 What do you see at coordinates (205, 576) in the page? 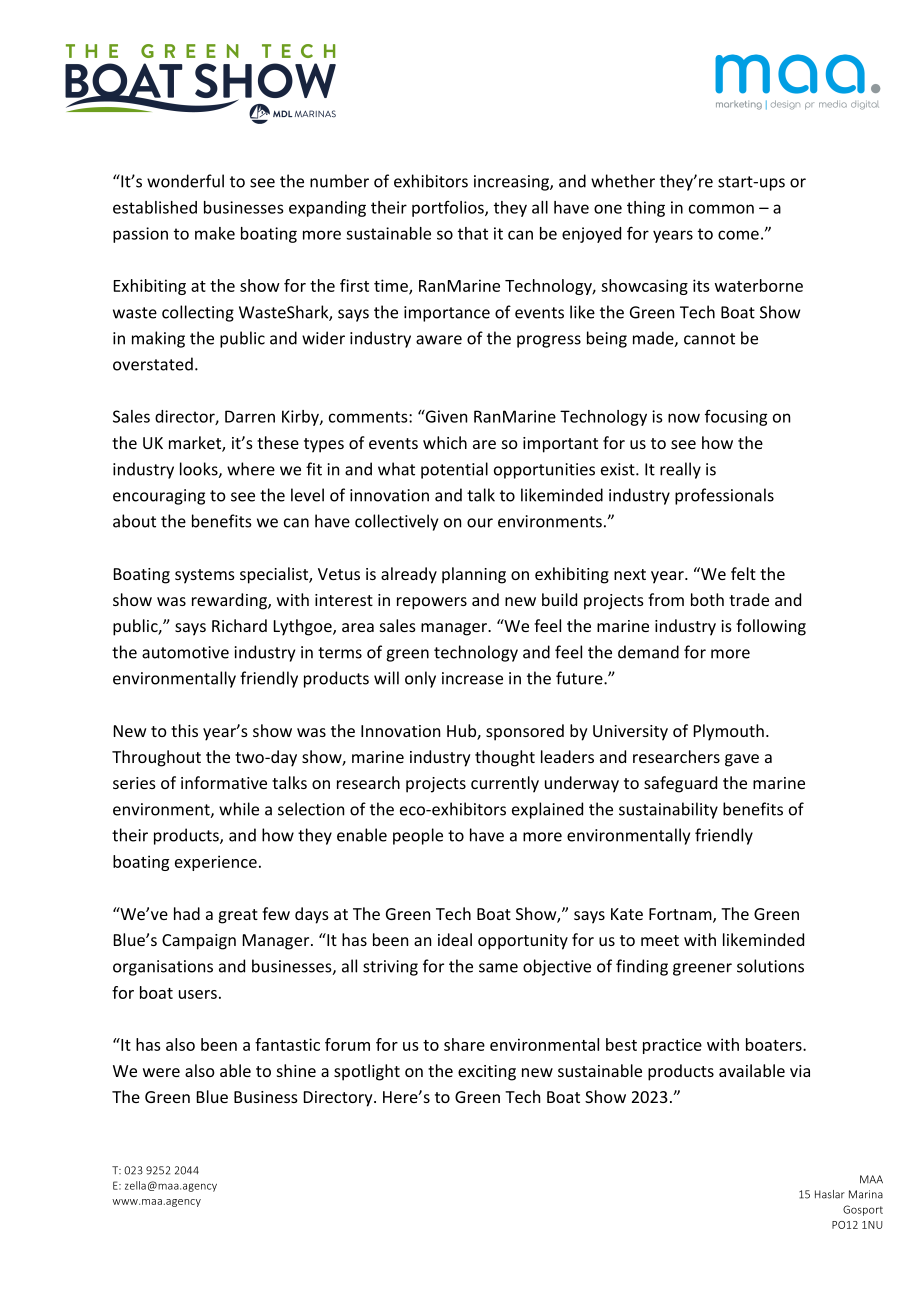
I see `systems` at bounding box center [205, 576].
